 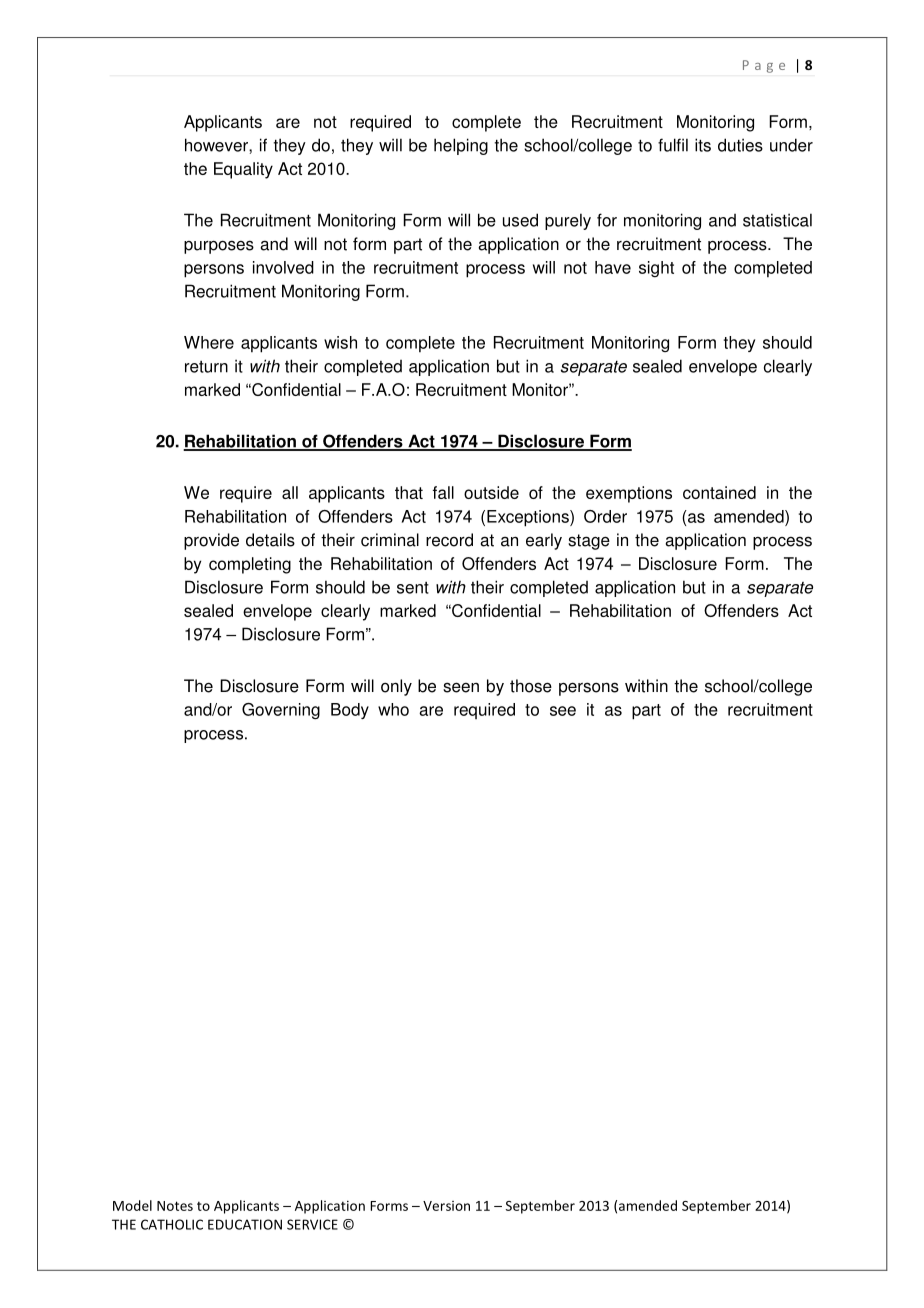 I want to click on who, so click(x=393, y=709).
